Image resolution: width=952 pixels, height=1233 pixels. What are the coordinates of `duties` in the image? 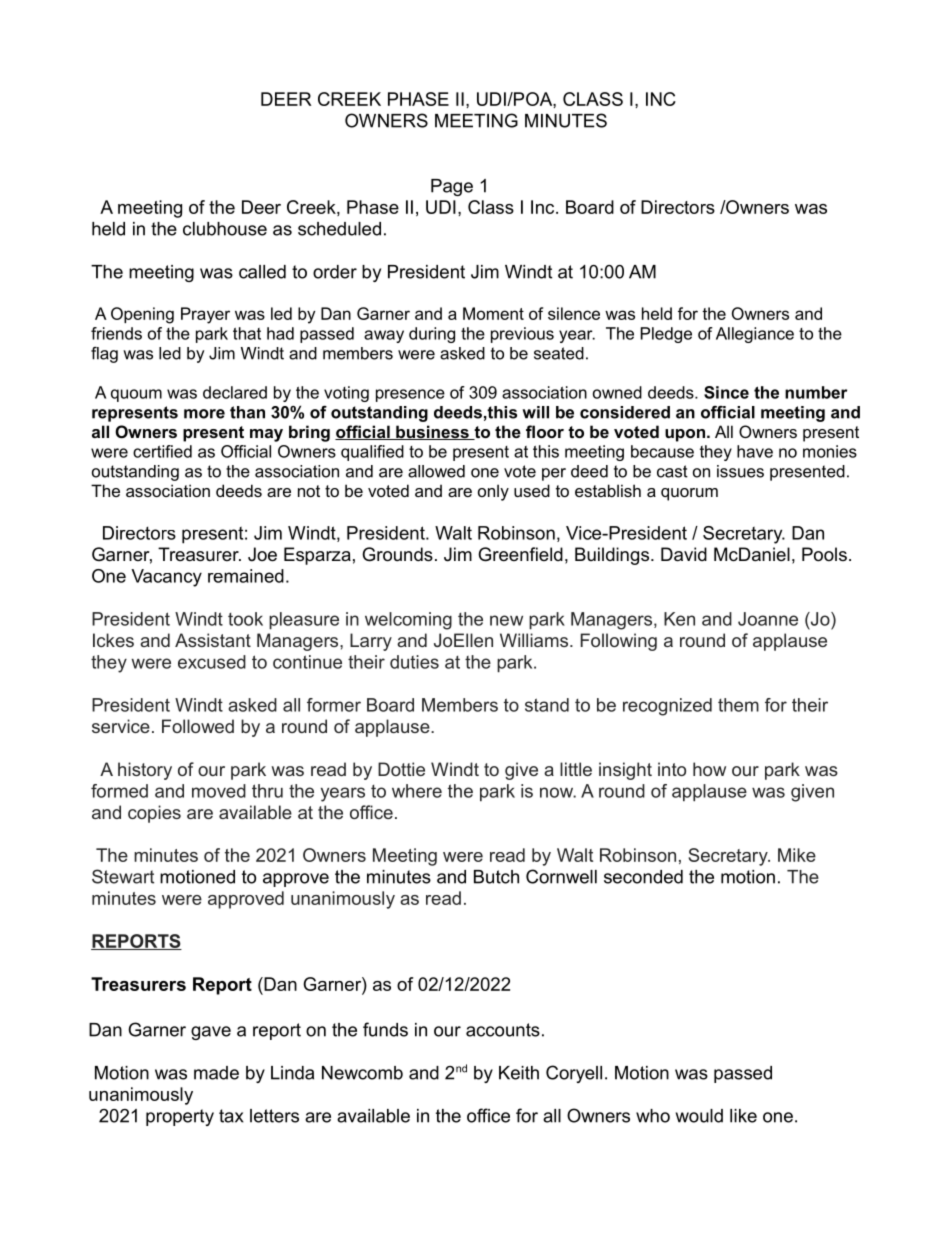 It's located at (414, 662).
